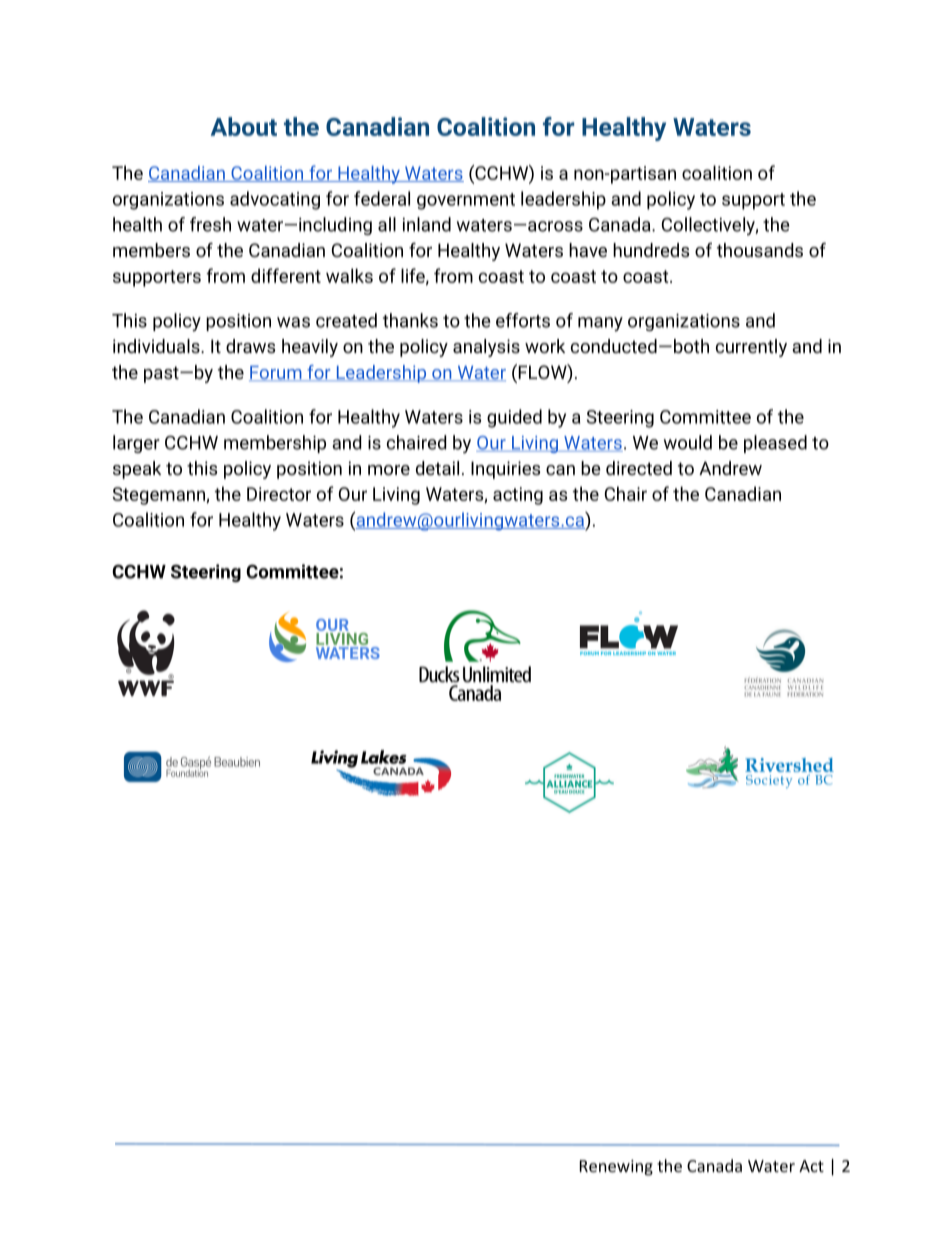 The height and width of the image is (1233, 952). What do you see at coordinates (688, 442) in the image?
I see `would` at bounding box center [688, 442].
